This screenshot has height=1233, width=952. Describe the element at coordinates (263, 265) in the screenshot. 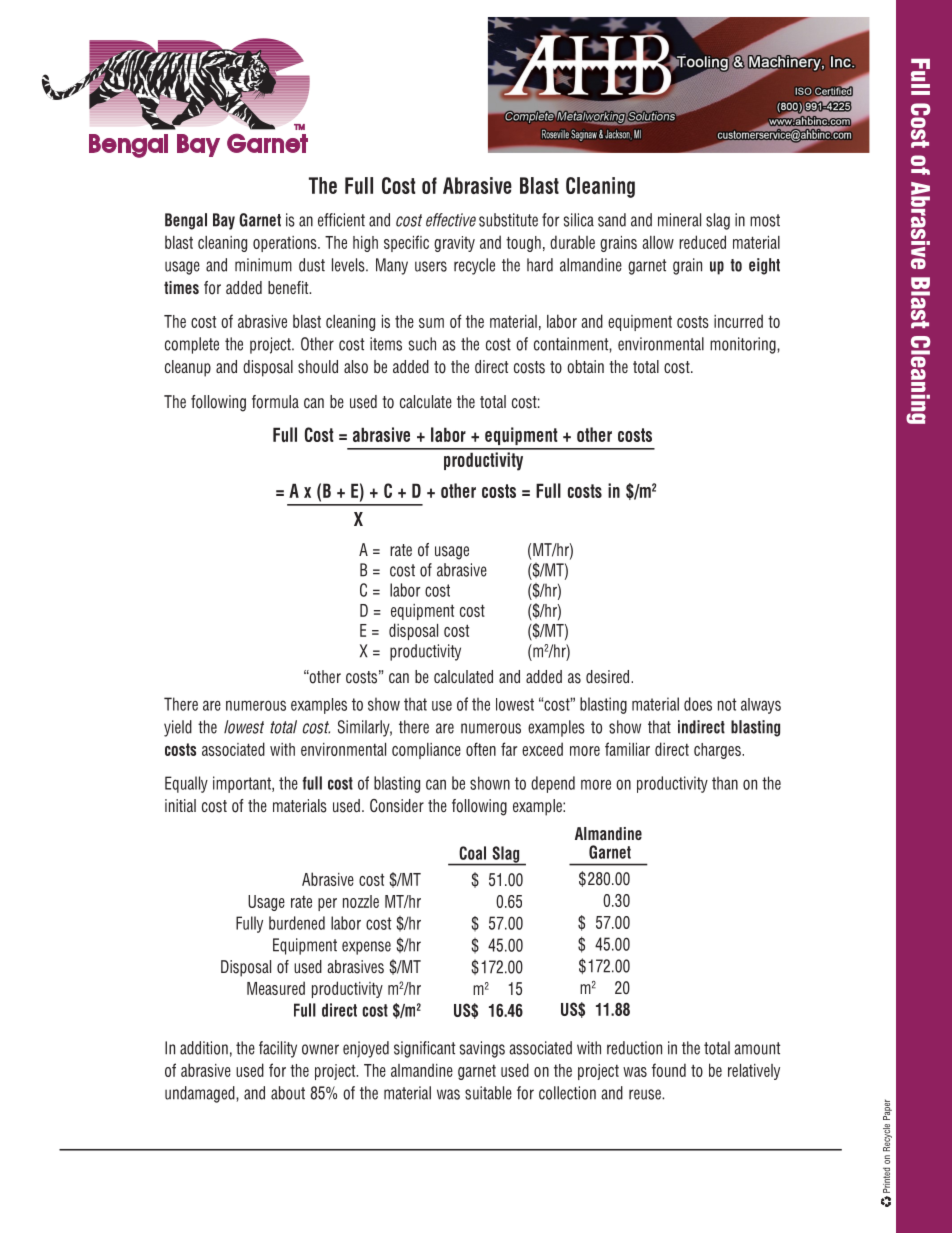

I see `minimum` at that location.
